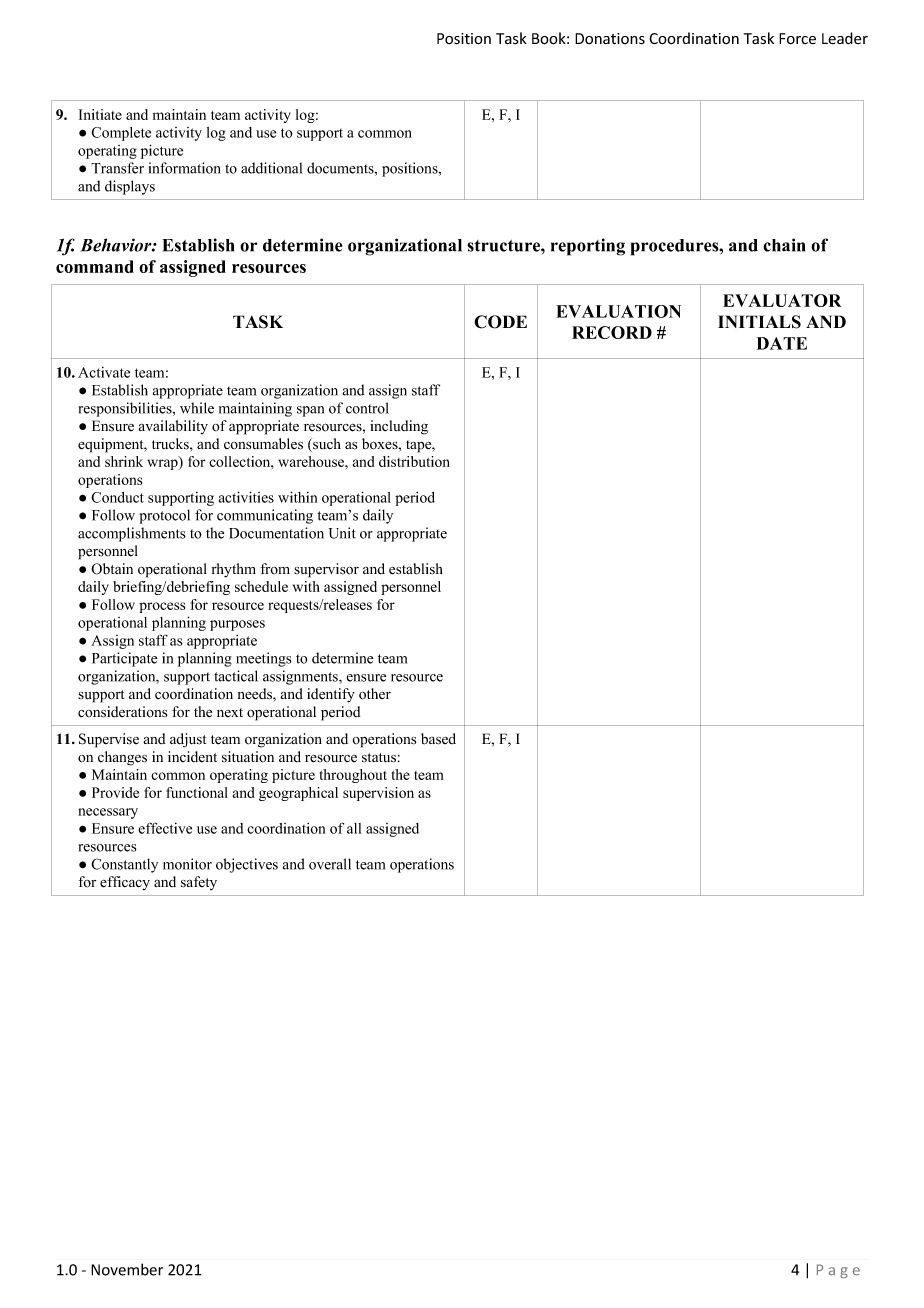  What do you see at coordinates (163, 463) in the image?
I see `wrap` at bounding box center [163, 463].
